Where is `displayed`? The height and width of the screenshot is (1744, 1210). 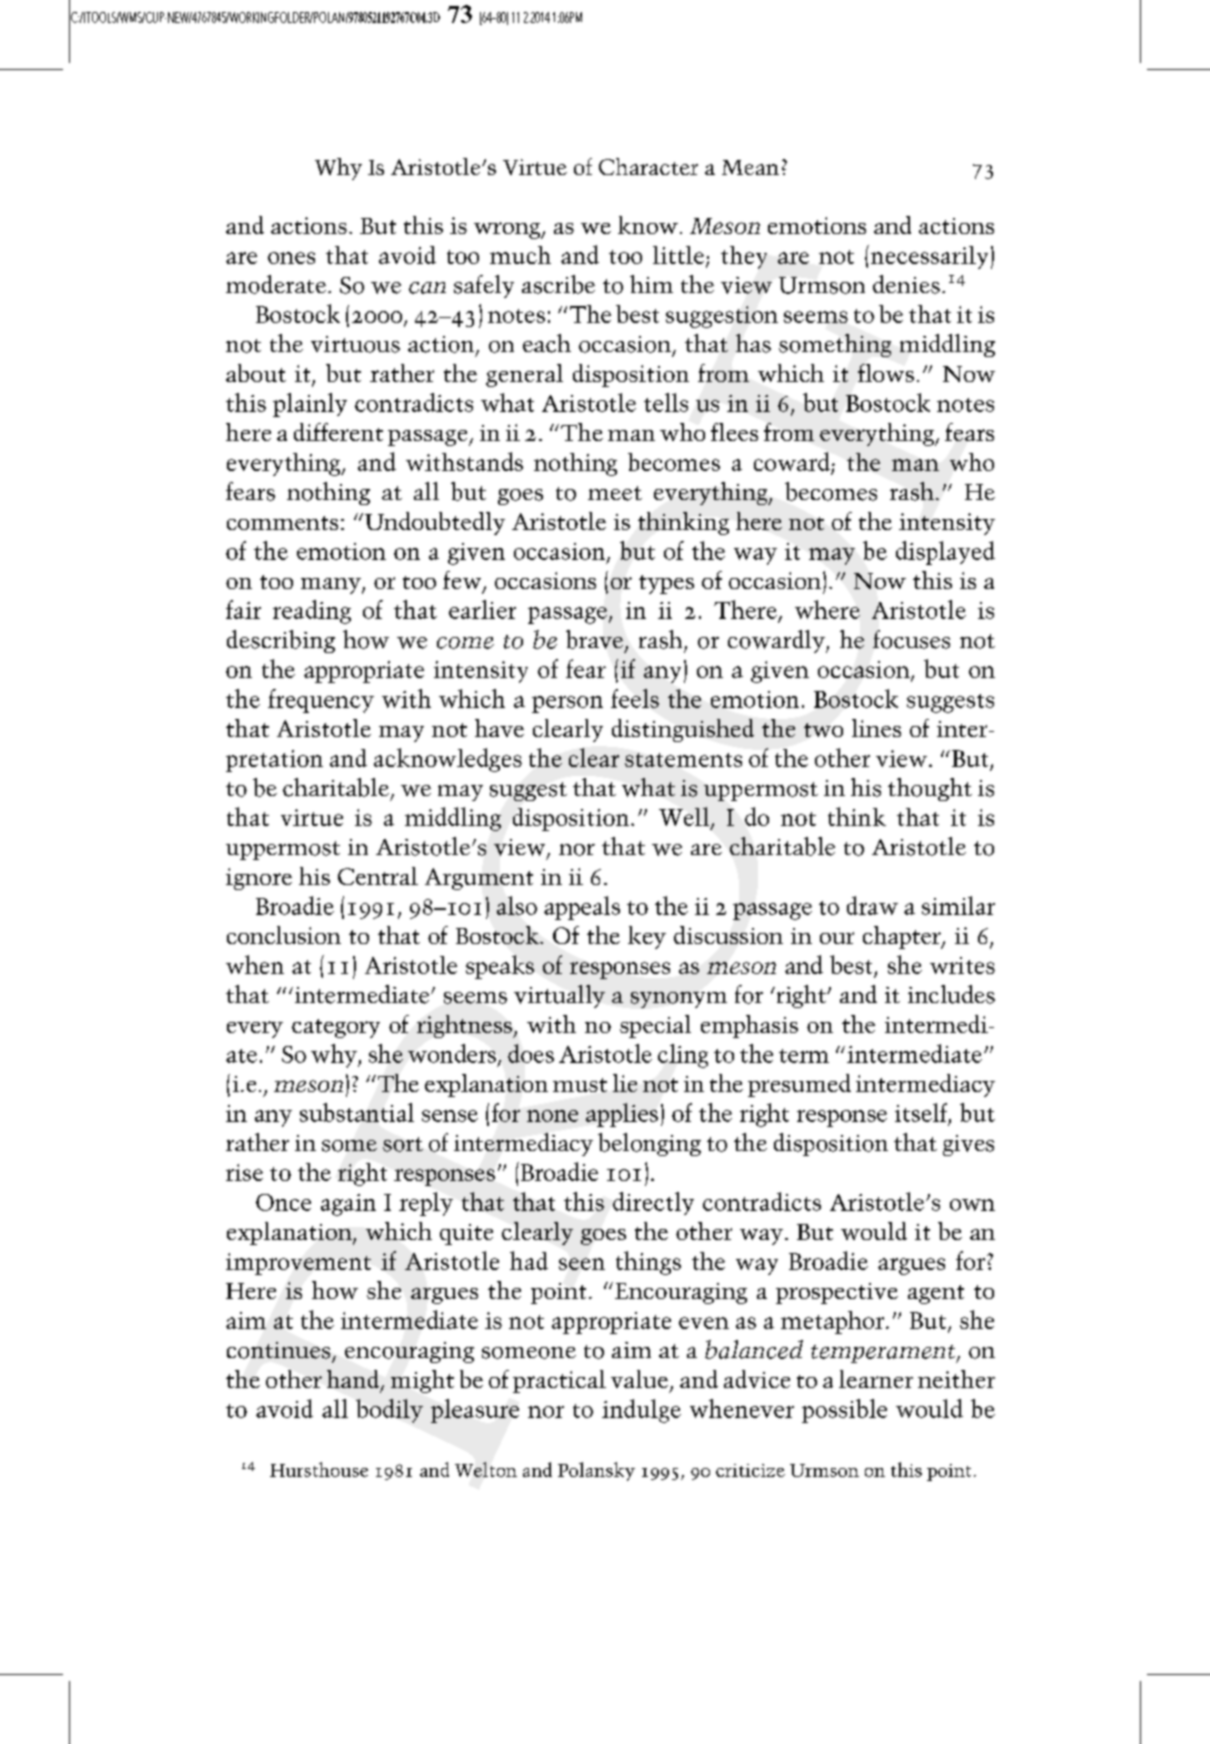
displayed is located at coordinates (945, 553).
